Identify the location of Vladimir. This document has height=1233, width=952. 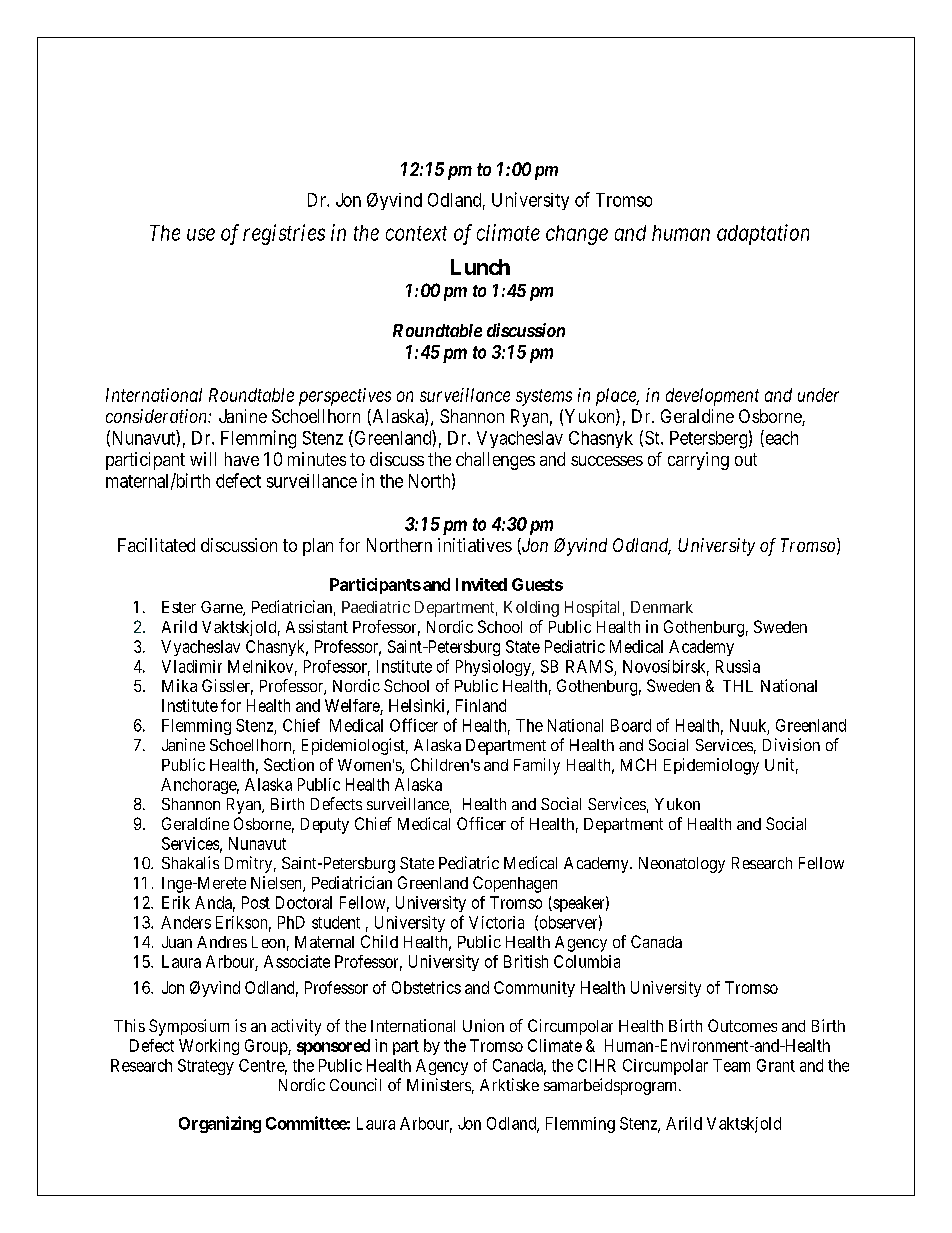
(192, 666).
